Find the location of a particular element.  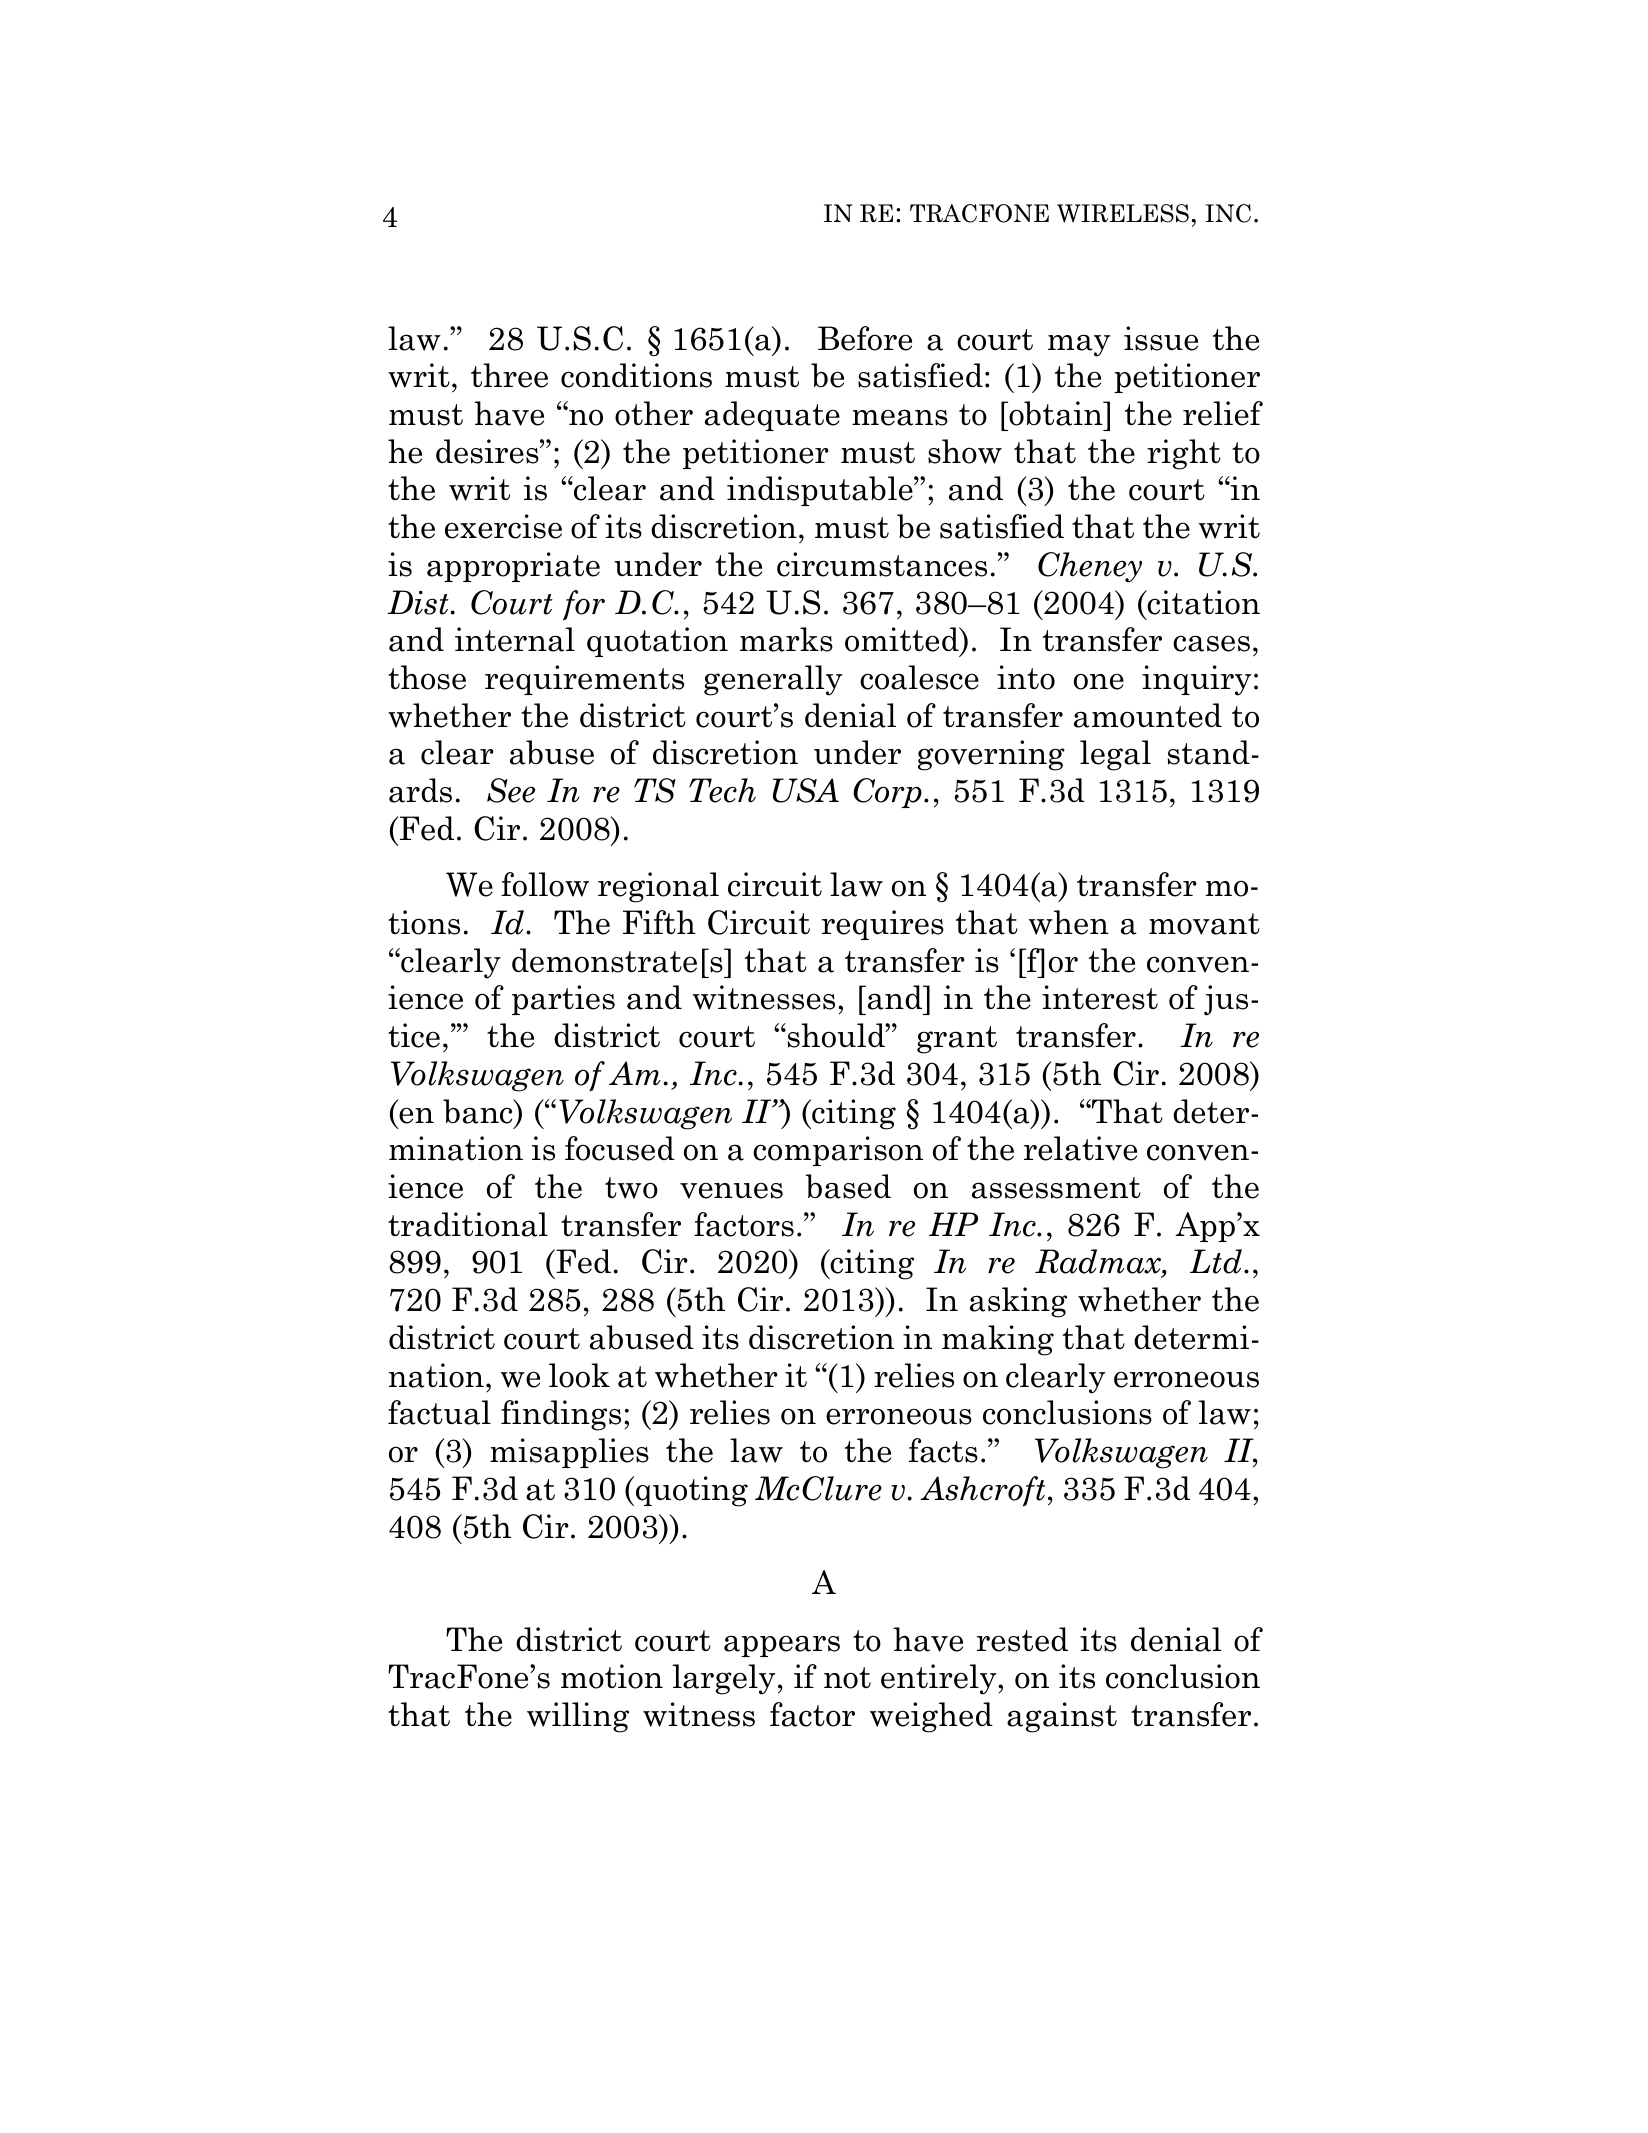

willing is located at coordinates (578, 1717).
